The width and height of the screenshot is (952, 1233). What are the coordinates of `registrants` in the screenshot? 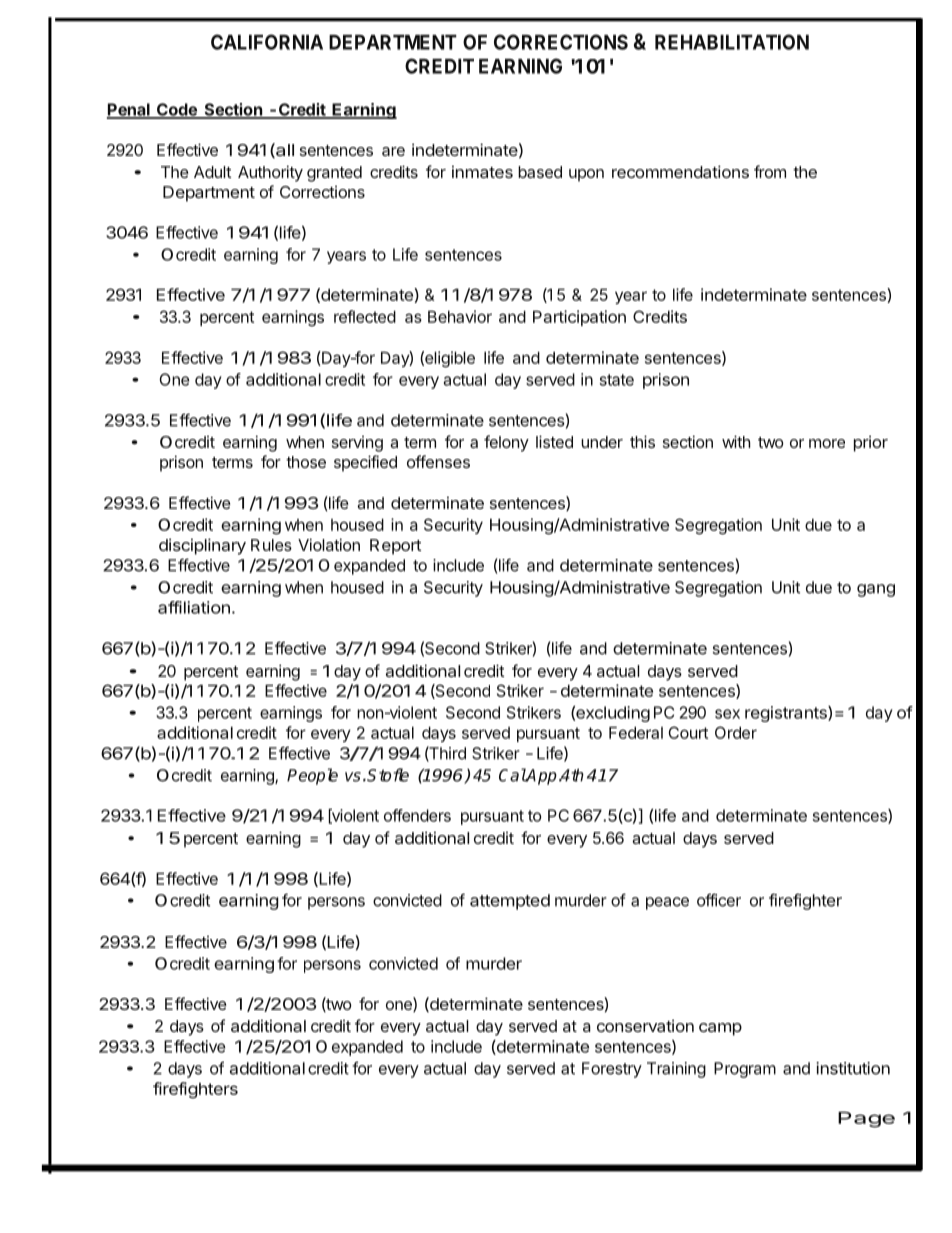 It's located at (787, 714).
